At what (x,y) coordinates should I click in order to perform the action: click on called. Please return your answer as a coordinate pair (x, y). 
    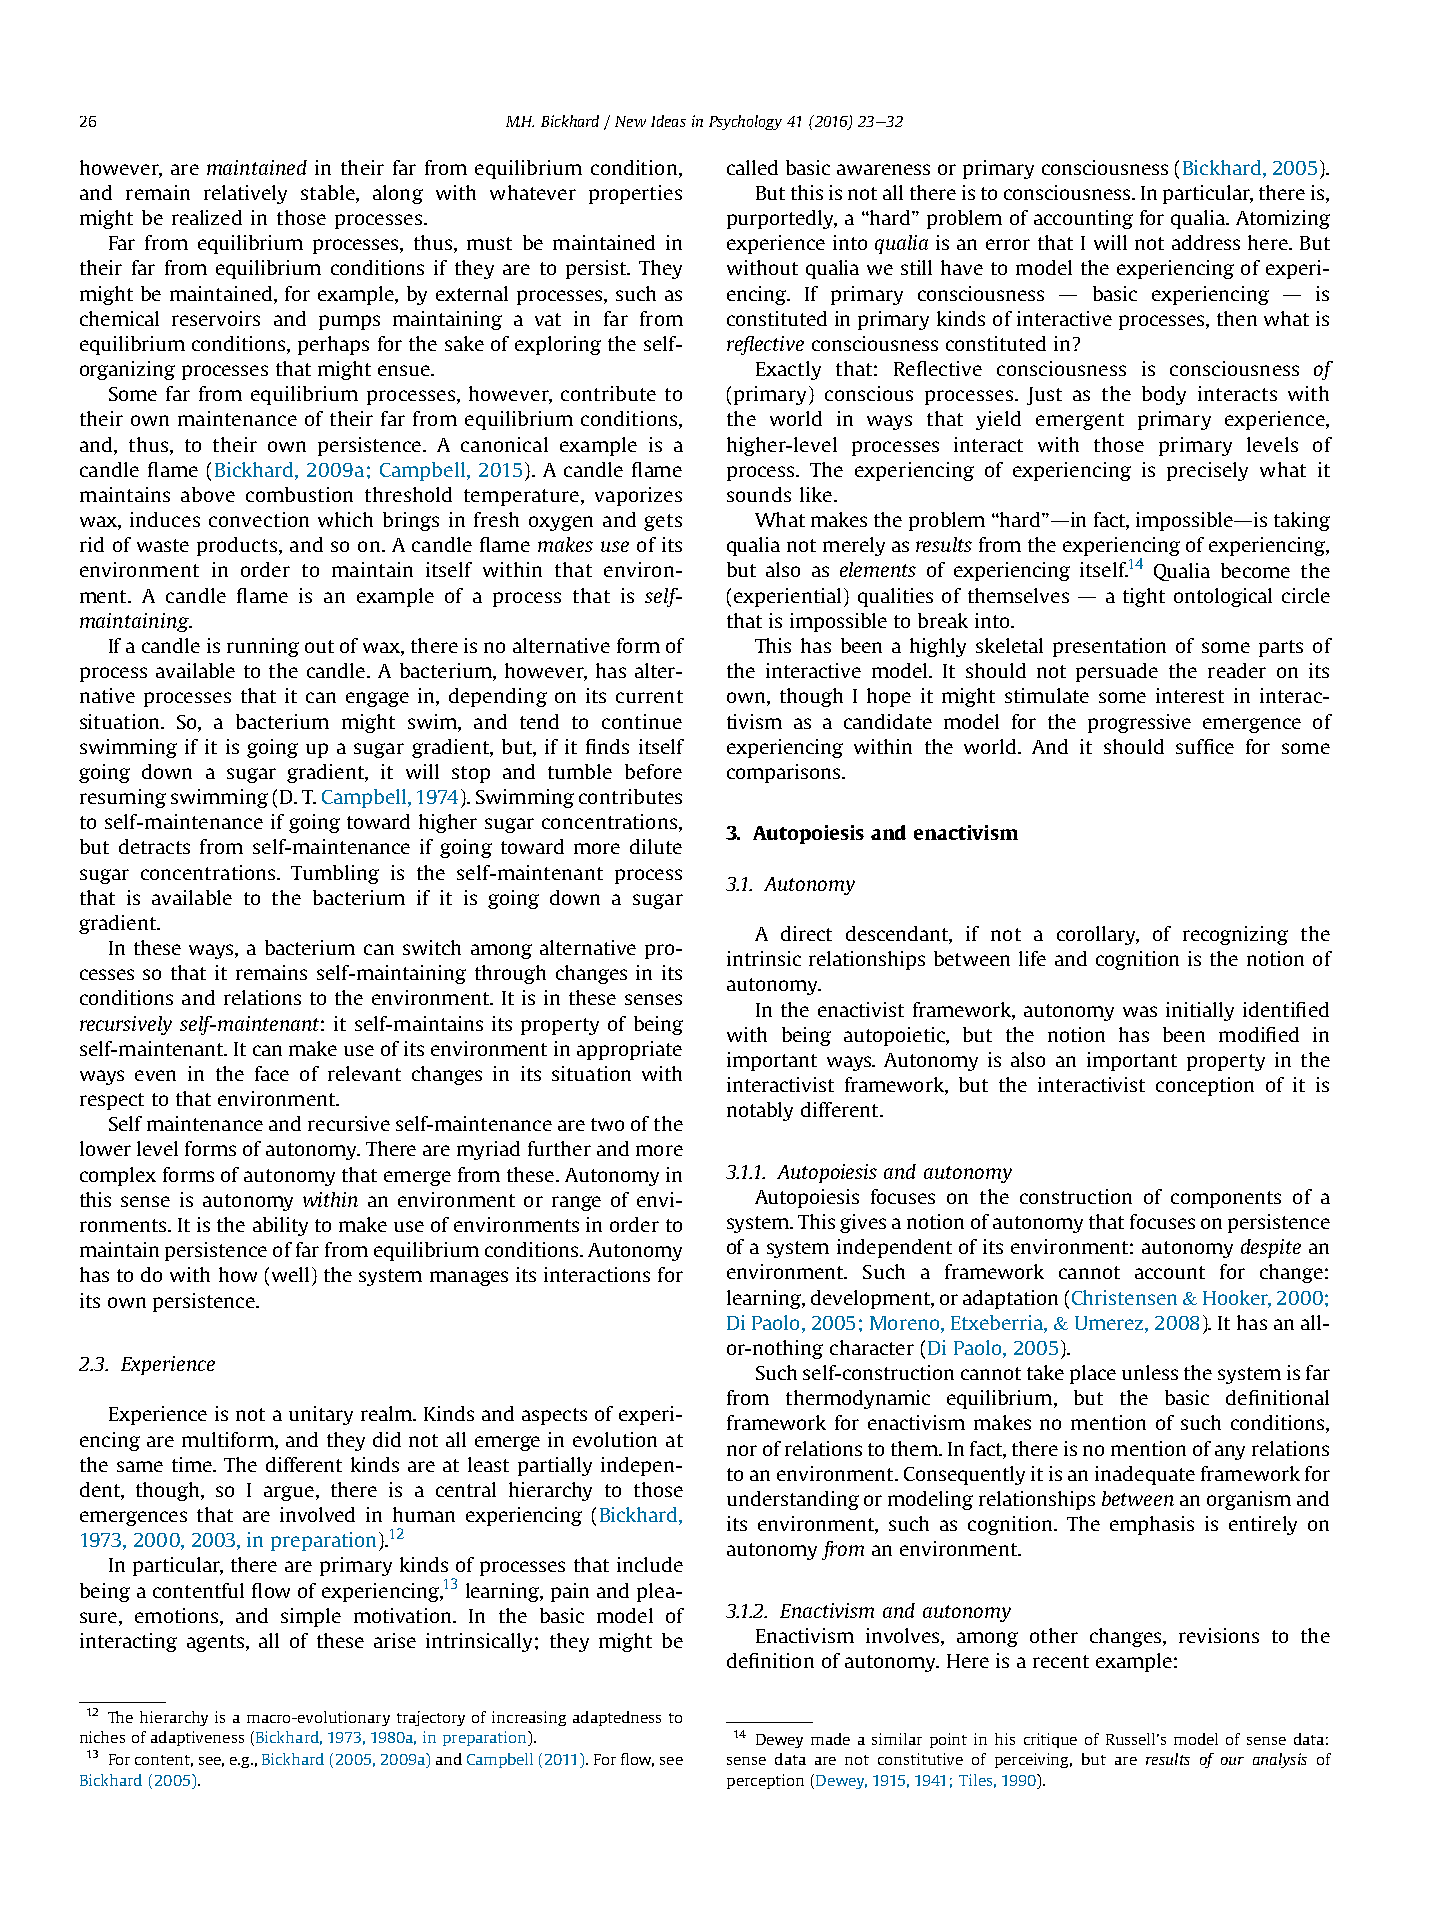
    Looking at the image, I should click on (752, 167).
